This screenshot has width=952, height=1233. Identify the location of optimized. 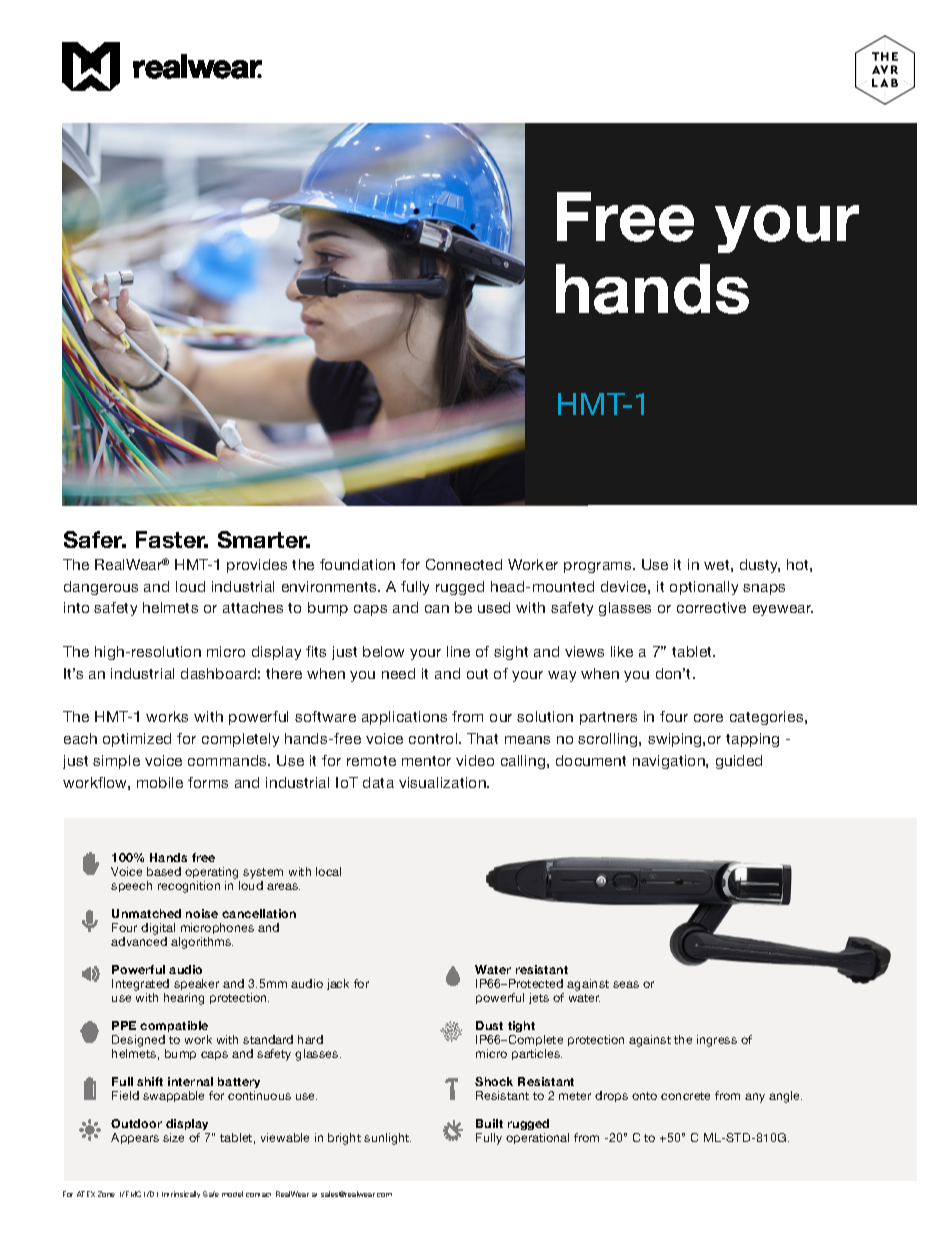
(137, 740).
